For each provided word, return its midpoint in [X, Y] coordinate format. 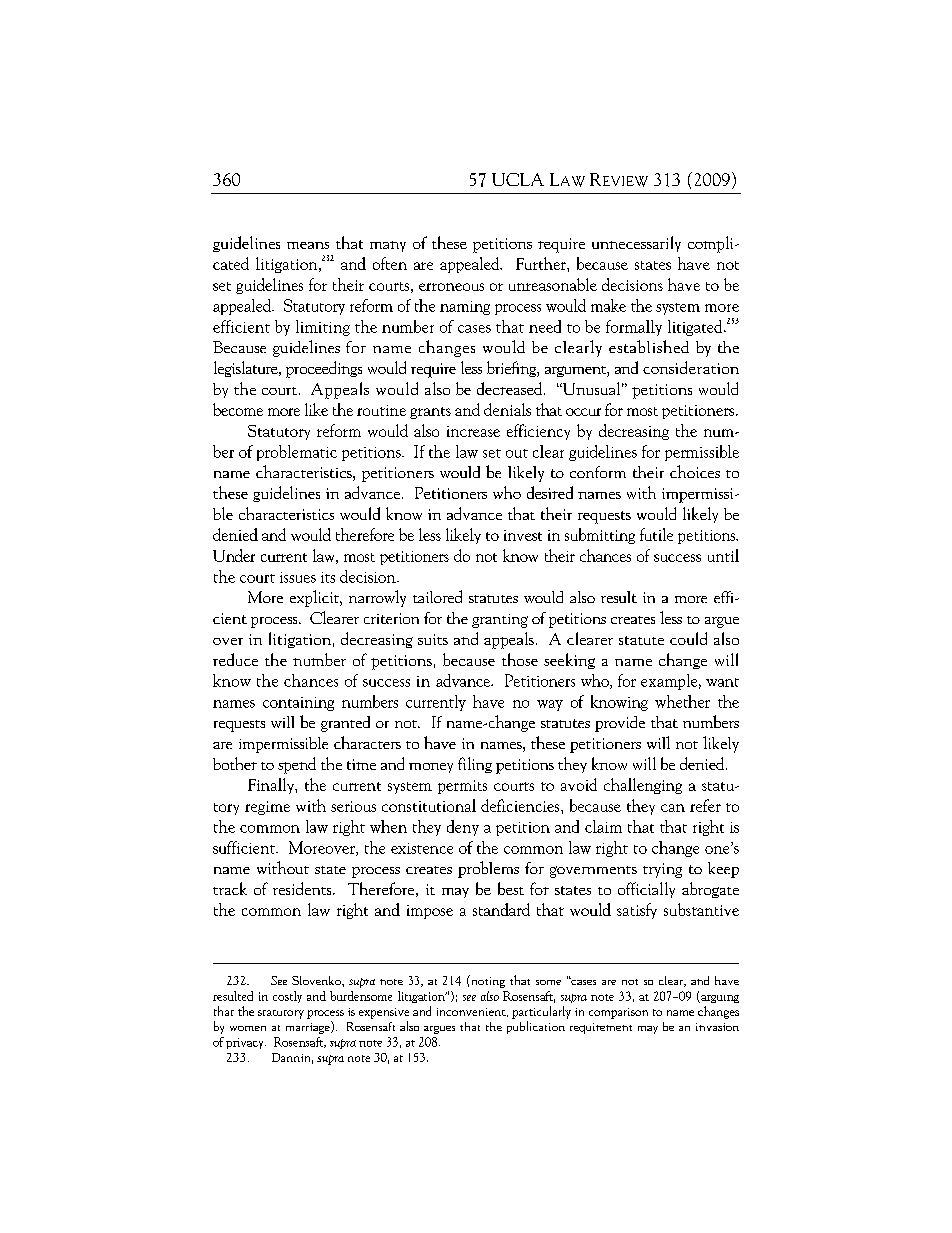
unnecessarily [636, 244]
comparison [618, 1013]
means [308, 245]
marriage [309, 1027]
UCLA [518, 179]
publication [536, 1027]
